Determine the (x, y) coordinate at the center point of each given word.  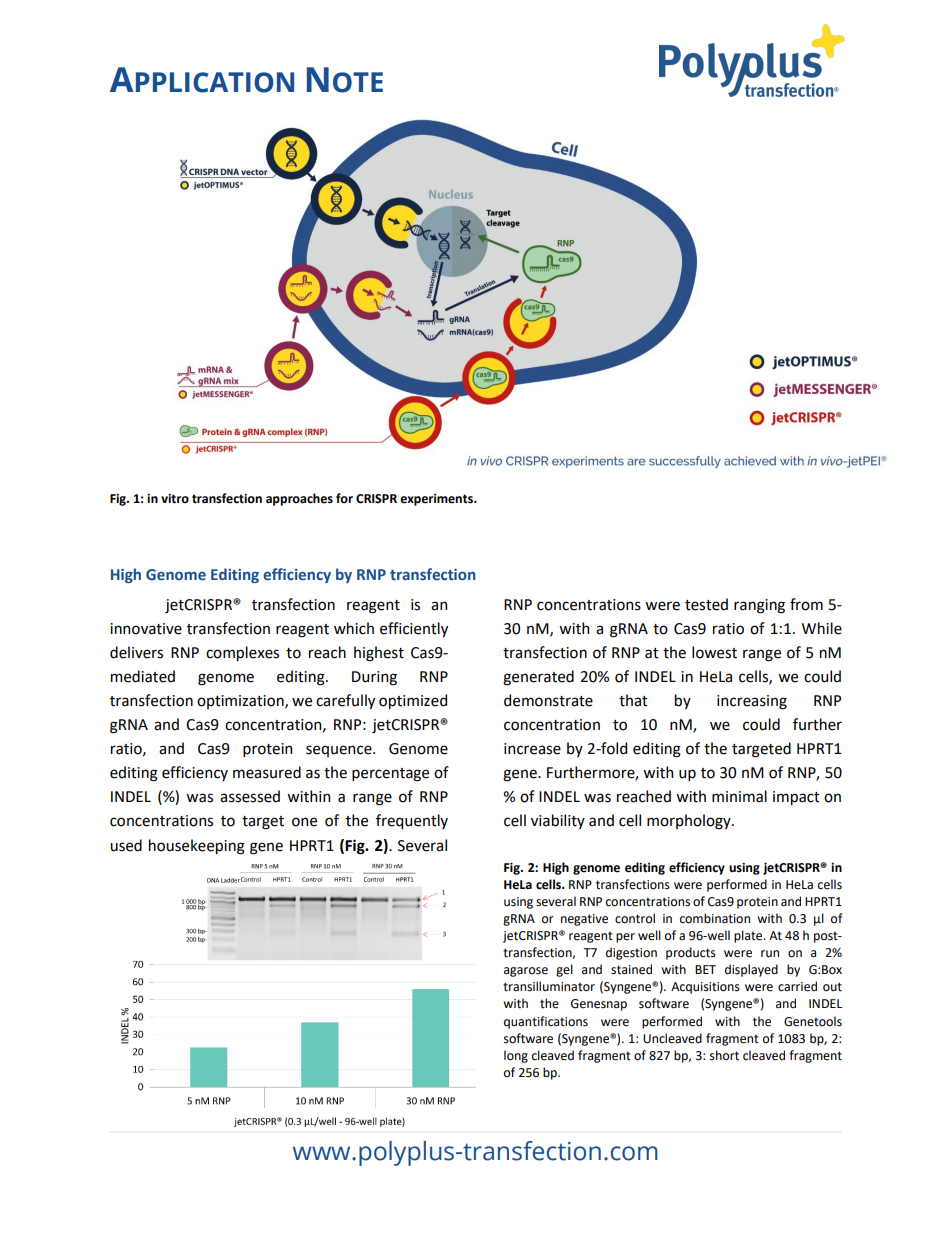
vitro (175, 499)
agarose (526, 972)
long (516, 1056)
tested (706, 604)
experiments (437, 500)
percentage (390, 775)
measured (267, 772)
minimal (739, 796)
